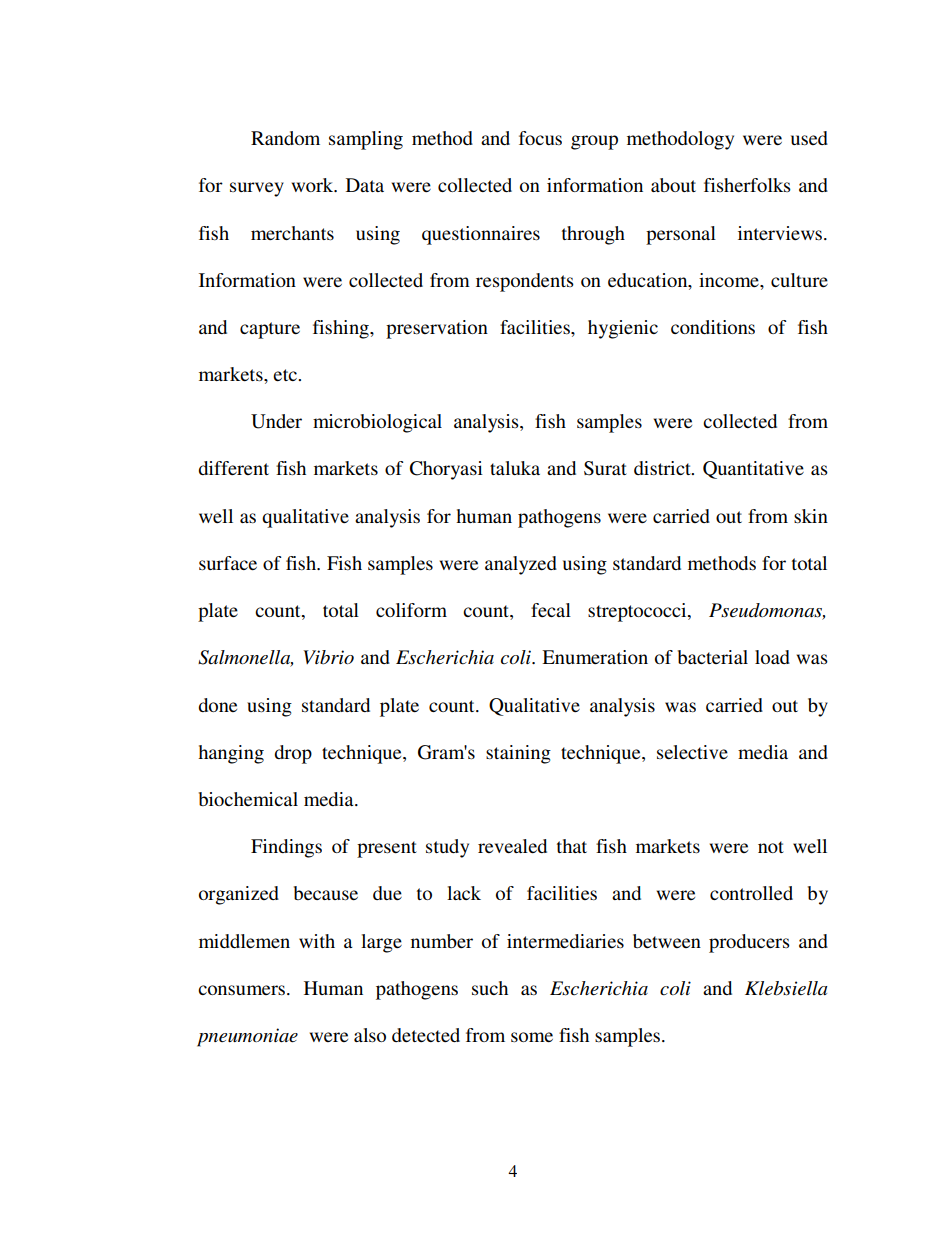  What do you see at coordinates (786, 988) in the document?
I see `Klebsiella` at bounding box center [786, 988].
